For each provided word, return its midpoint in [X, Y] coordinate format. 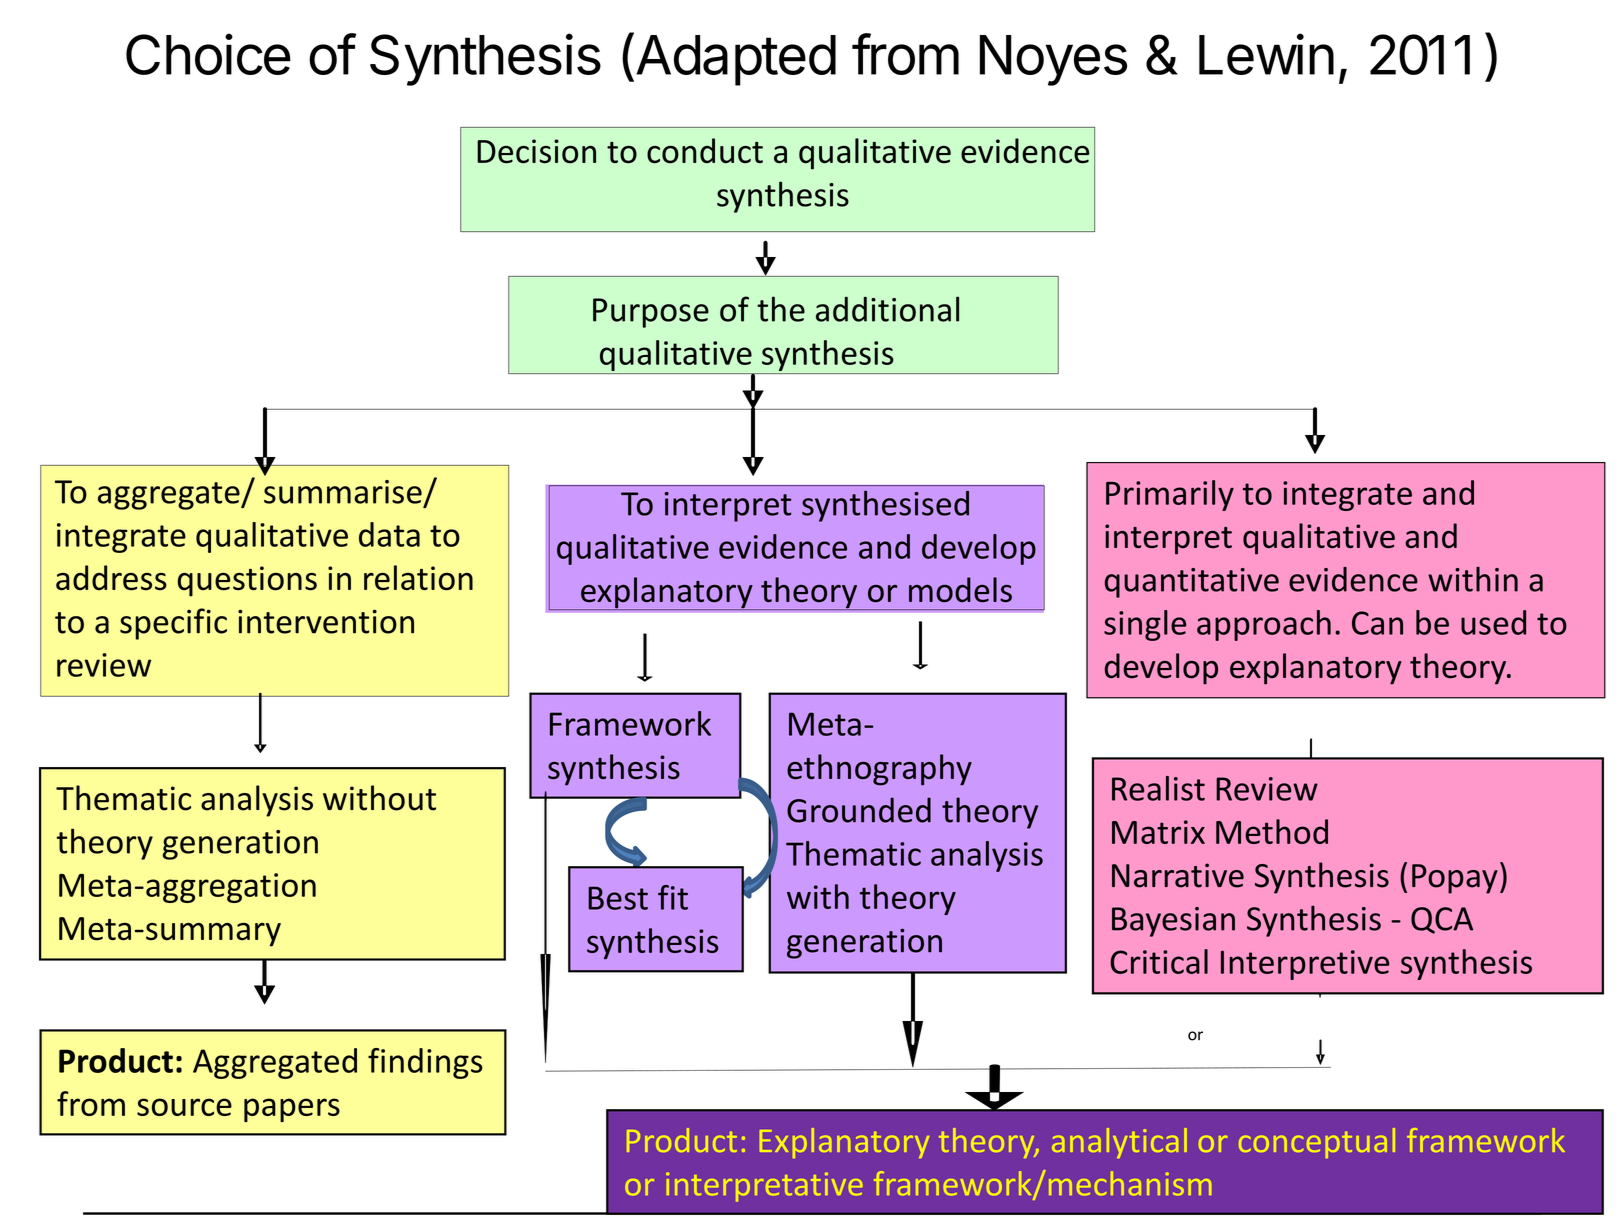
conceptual [1317, 1143]
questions [247, 581]
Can [1377, 623]
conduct [705, 151]
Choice [208, 54]
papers [292, 1110]
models [960, 589]
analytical [1119, 1143]
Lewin [1266, 54]
